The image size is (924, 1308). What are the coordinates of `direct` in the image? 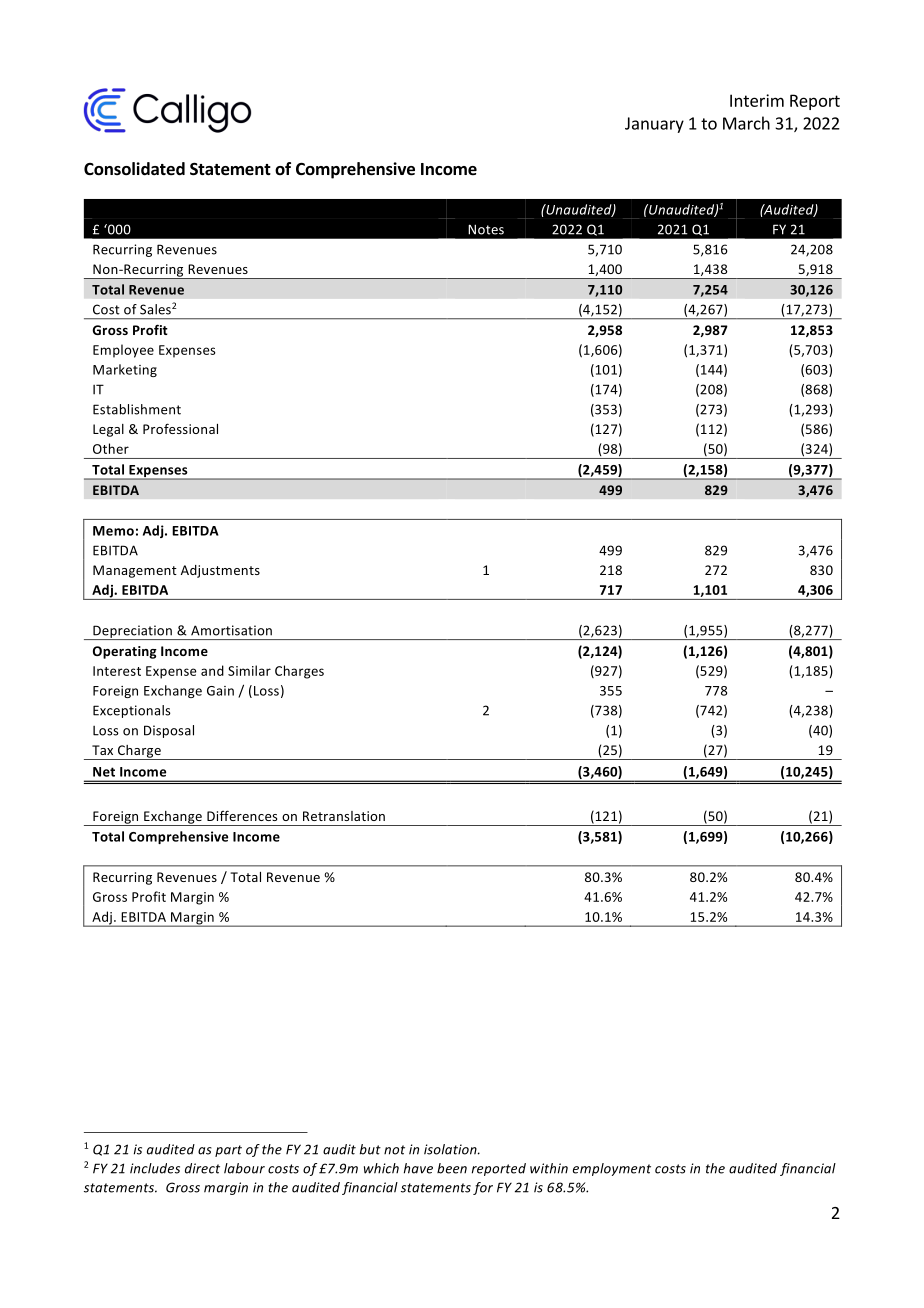 It's located at (202, 1168).
